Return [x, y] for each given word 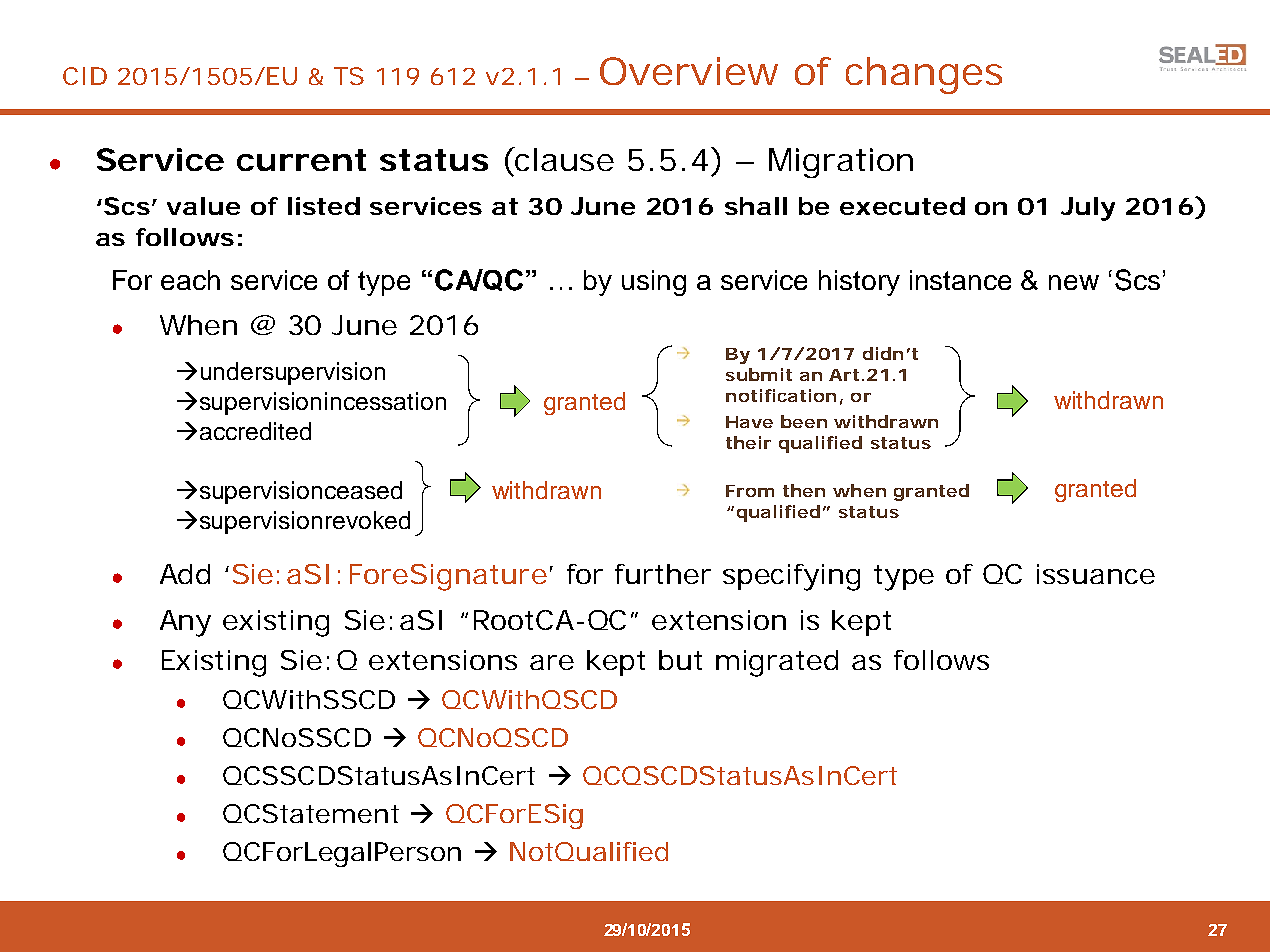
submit [759, 374]
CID [85, 76]
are [552, 662]
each [190, 280]
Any [185, 623]
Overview [689, 71]
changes [924, 75]
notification [781, 395]
